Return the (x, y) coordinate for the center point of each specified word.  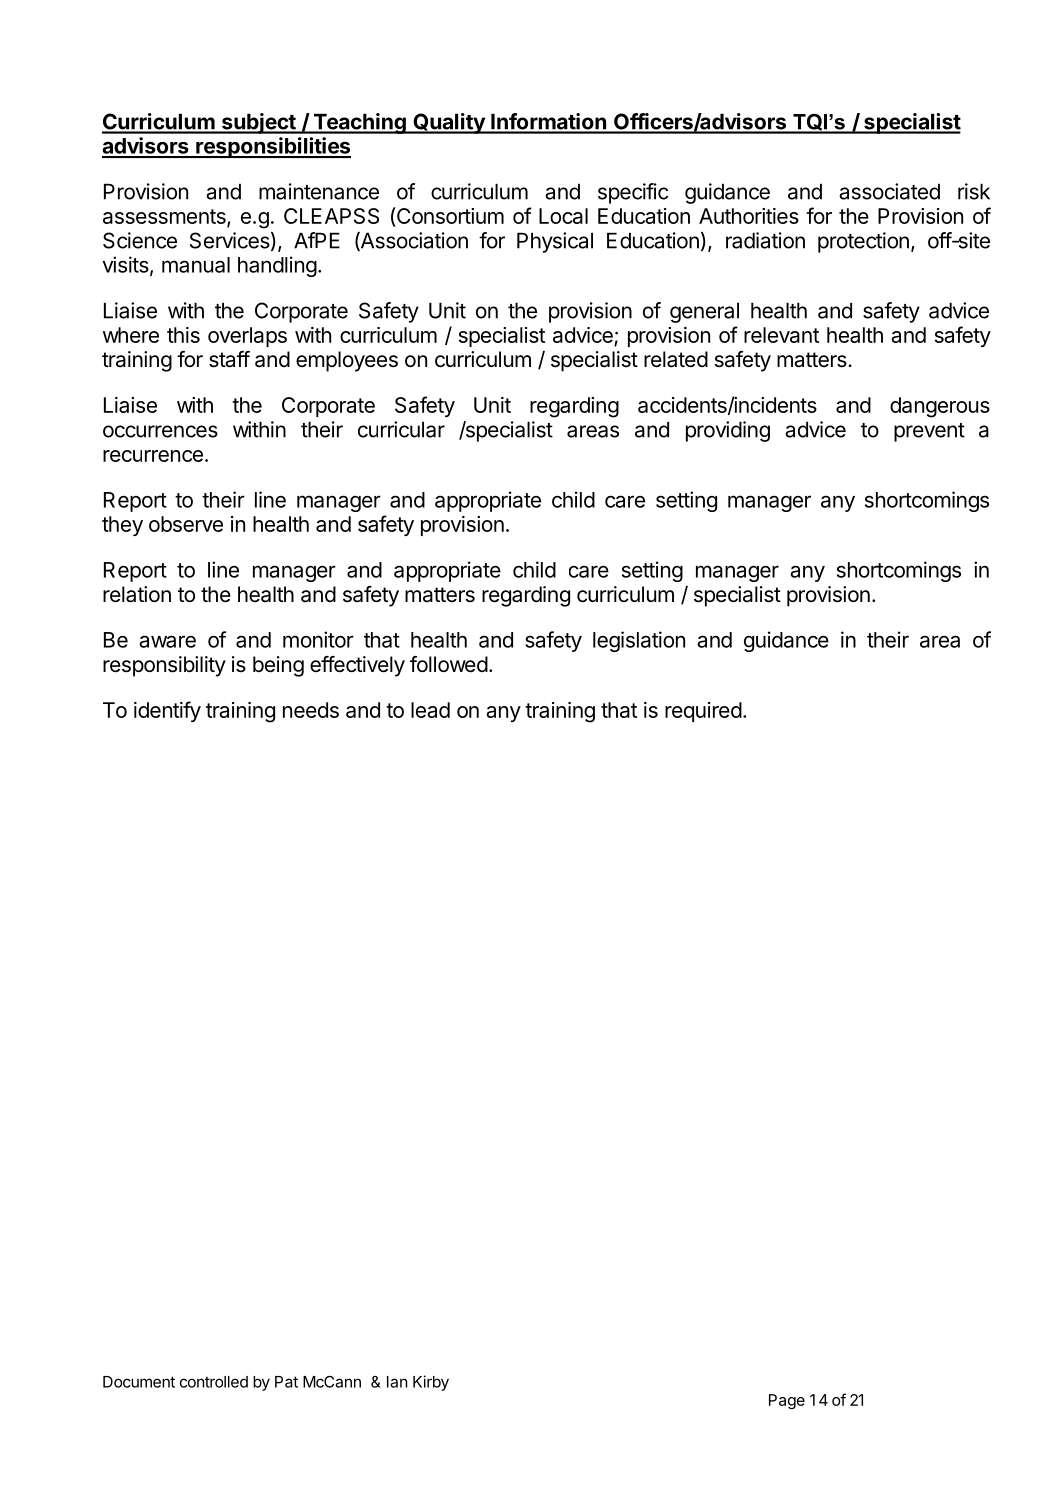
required (703, 712)
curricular (401, 429)
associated (889, 191)
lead (430, 710)
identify (167, 711)
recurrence (153, 456)
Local (563, 216)
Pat (286, 1382)
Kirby (431, 1383)
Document (139, 1382)
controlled (214, 1382)
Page (787, 1401)
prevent (929, 432)
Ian (397, 1382)
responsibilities (272, 147)
